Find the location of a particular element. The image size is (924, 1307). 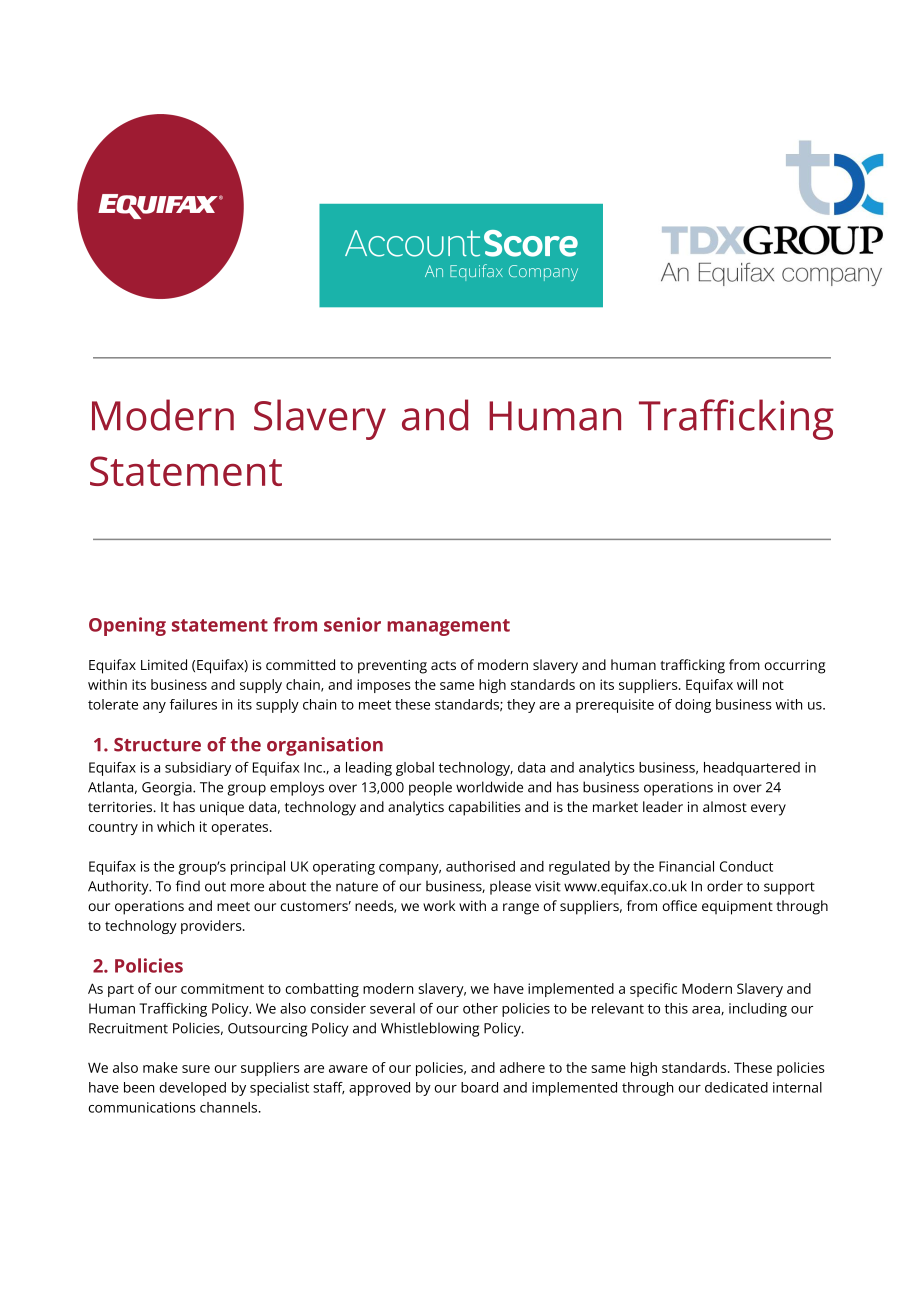

occurring is located at coordinates (794, 666).
